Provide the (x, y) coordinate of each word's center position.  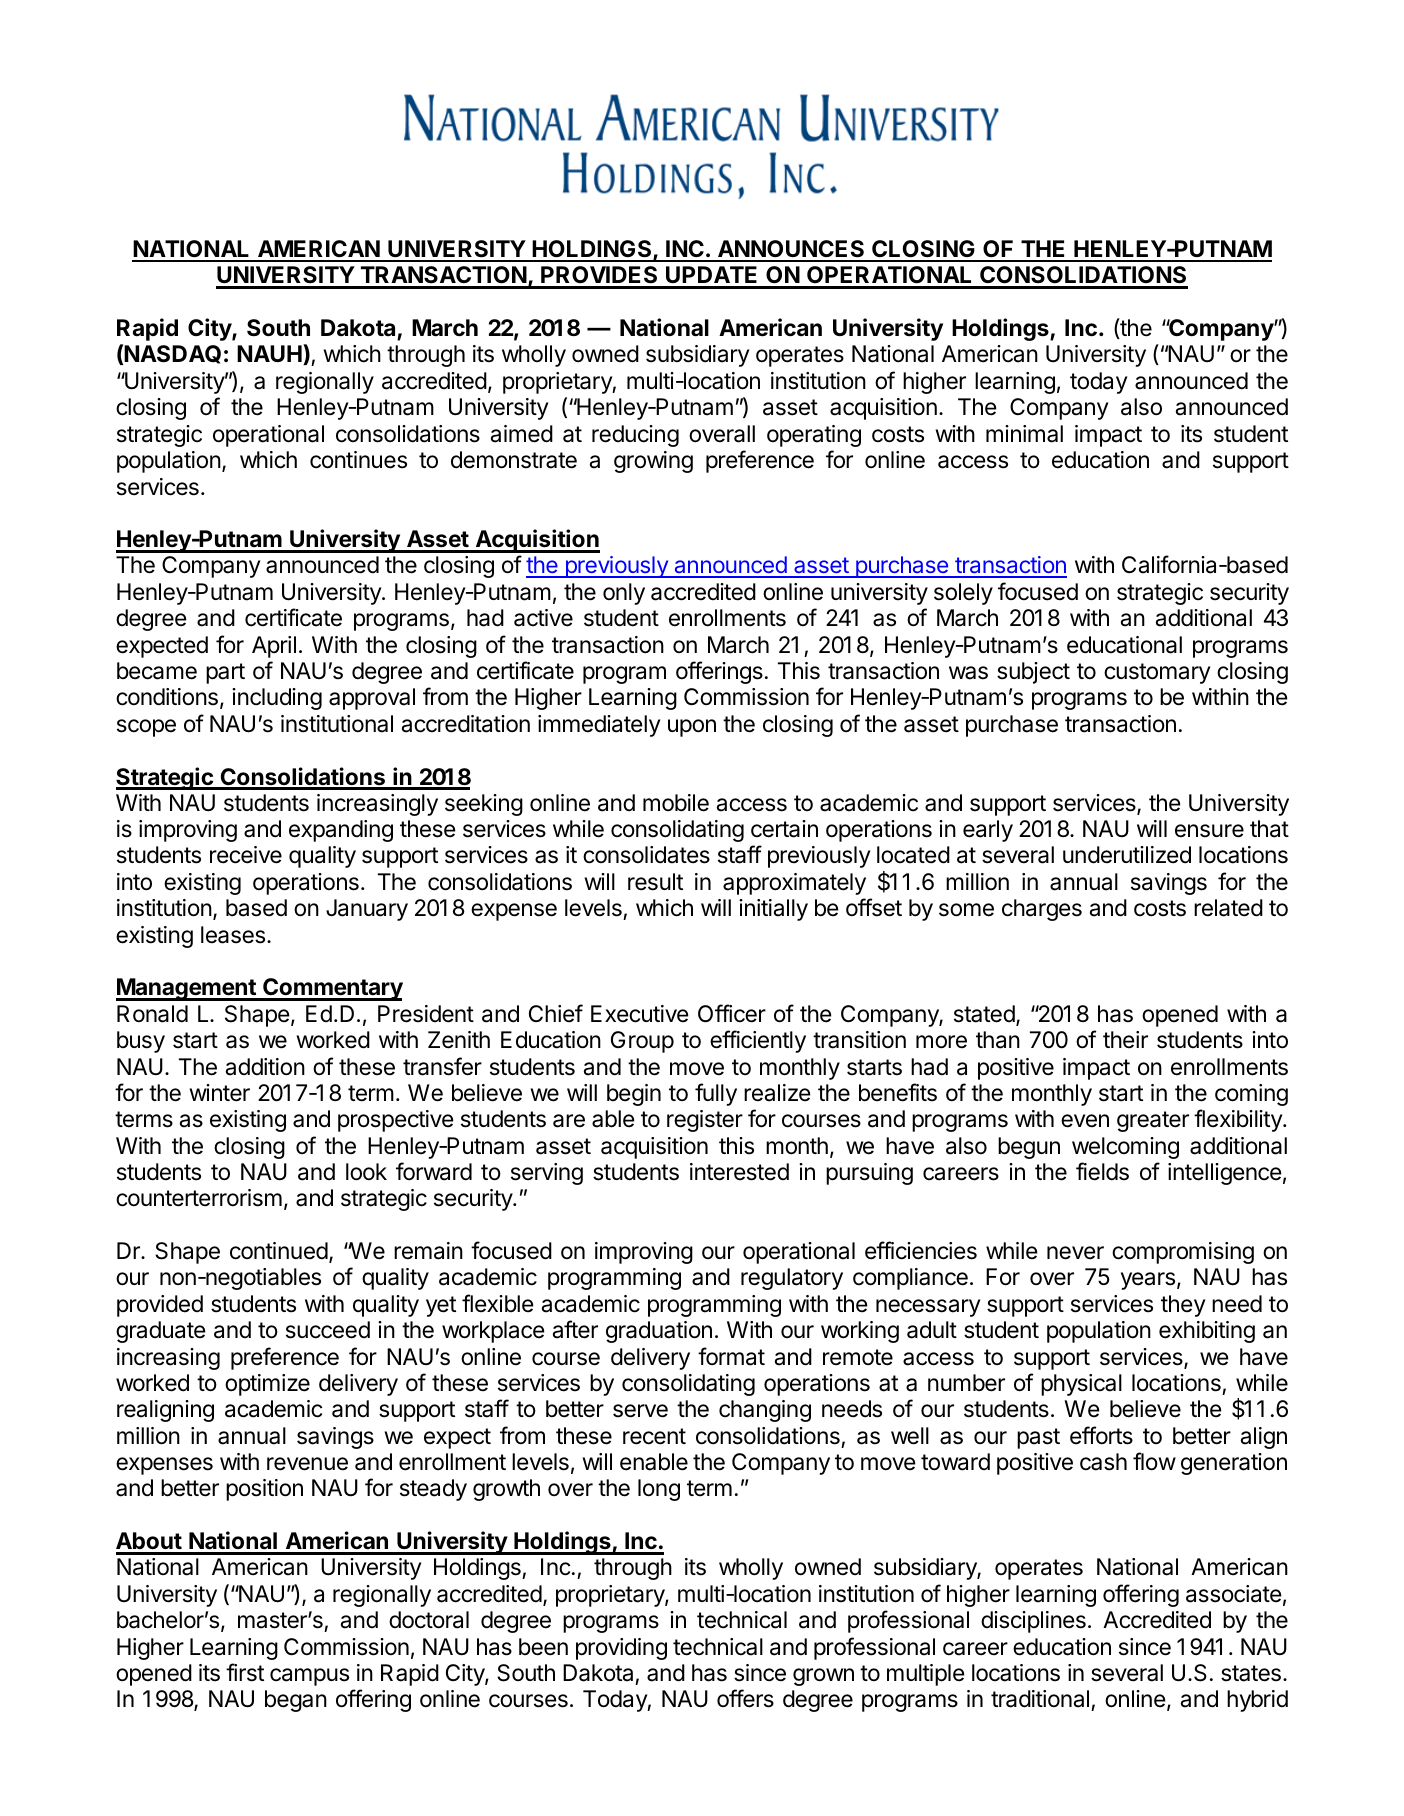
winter (220, 1093)
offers (745, 1698)
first (245, 1672)
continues (358, 460)
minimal (1024, 434)
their (1125, 1040)
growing (653, 462)
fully (716, 1094)
